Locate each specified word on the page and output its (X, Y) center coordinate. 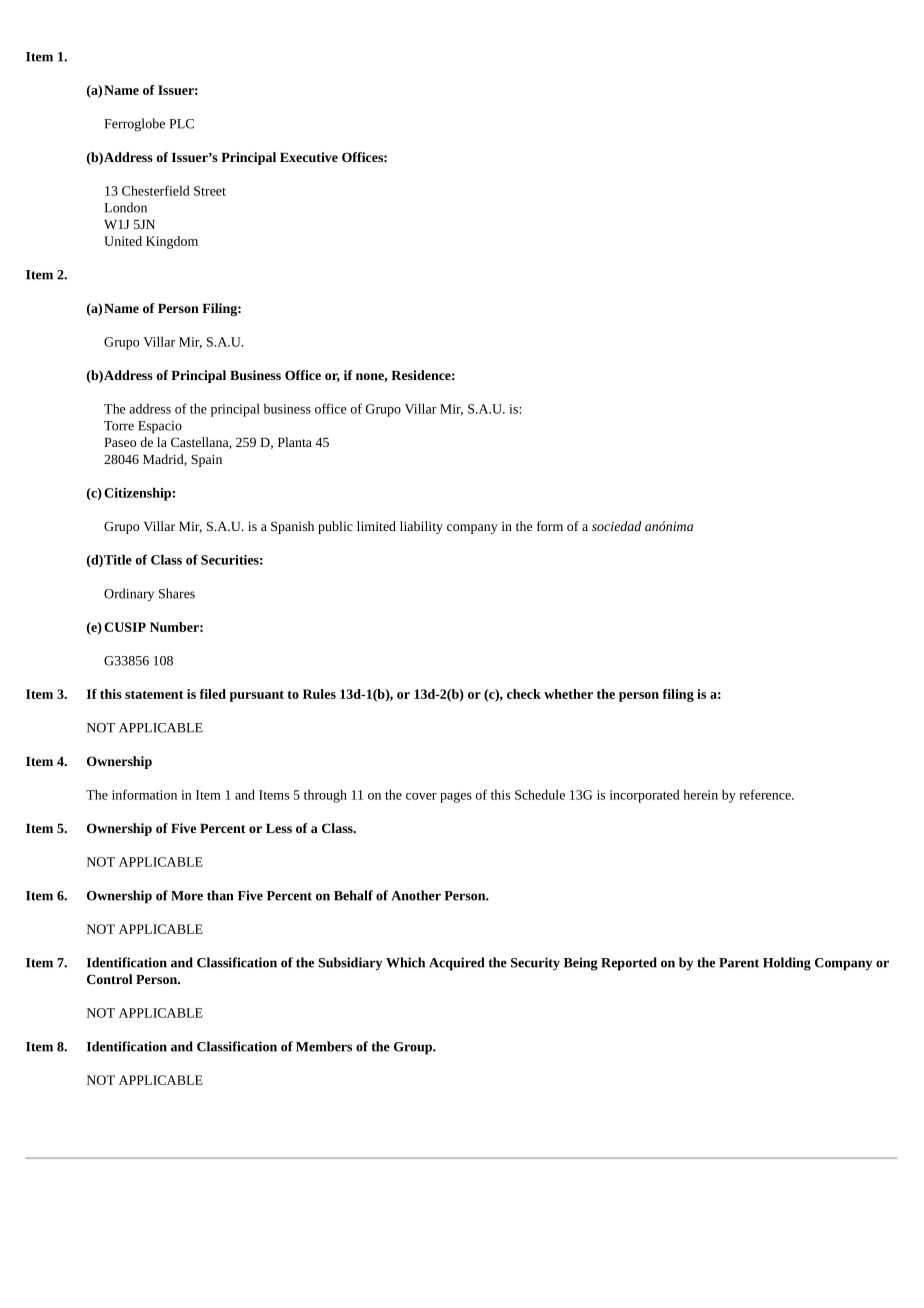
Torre (119, 426)
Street (210, 191)
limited (376, 526)
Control (110, 979)
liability (421, 527)
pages (456, 797)
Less (279, 828)
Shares (177, 593)
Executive (309, 157)
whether (568, 694)
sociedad (616, 526)
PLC (181, 124)
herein (701, 794)
